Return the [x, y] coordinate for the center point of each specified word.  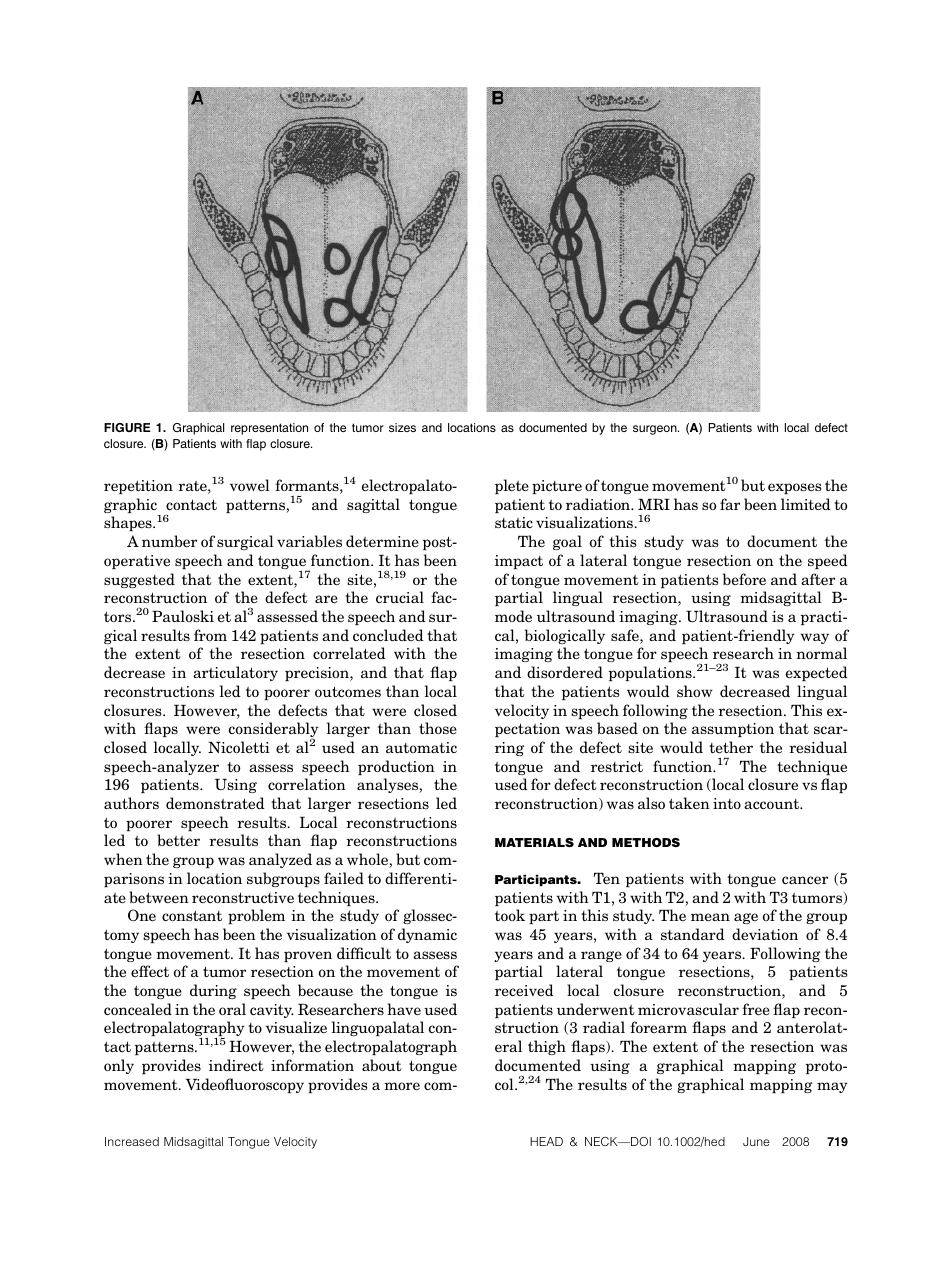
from [210, 635]
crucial [400, 597]
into [727, 803]
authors [131, 803]
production [396, 767]
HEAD [546, 1141]
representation [269, 429]
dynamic [427, 935]
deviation [765, 934]
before [744, 579]
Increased [132, 1141]
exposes [795, 488]
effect [150, 971]
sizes [402, 427]
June [756, 1141]
